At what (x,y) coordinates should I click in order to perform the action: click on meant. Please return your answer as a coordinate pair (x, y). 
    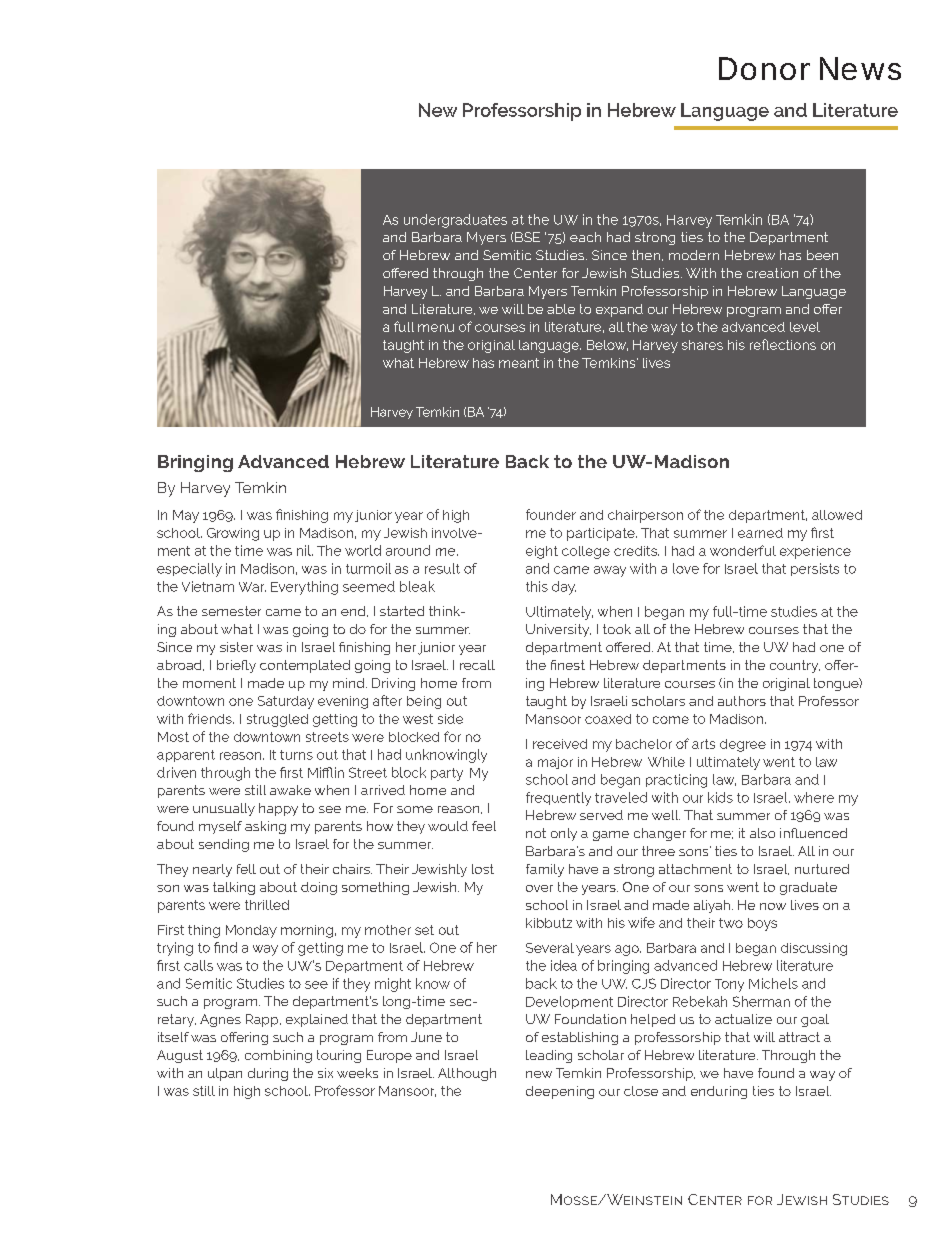
    Looking at the image, I should click on (519, 363).
